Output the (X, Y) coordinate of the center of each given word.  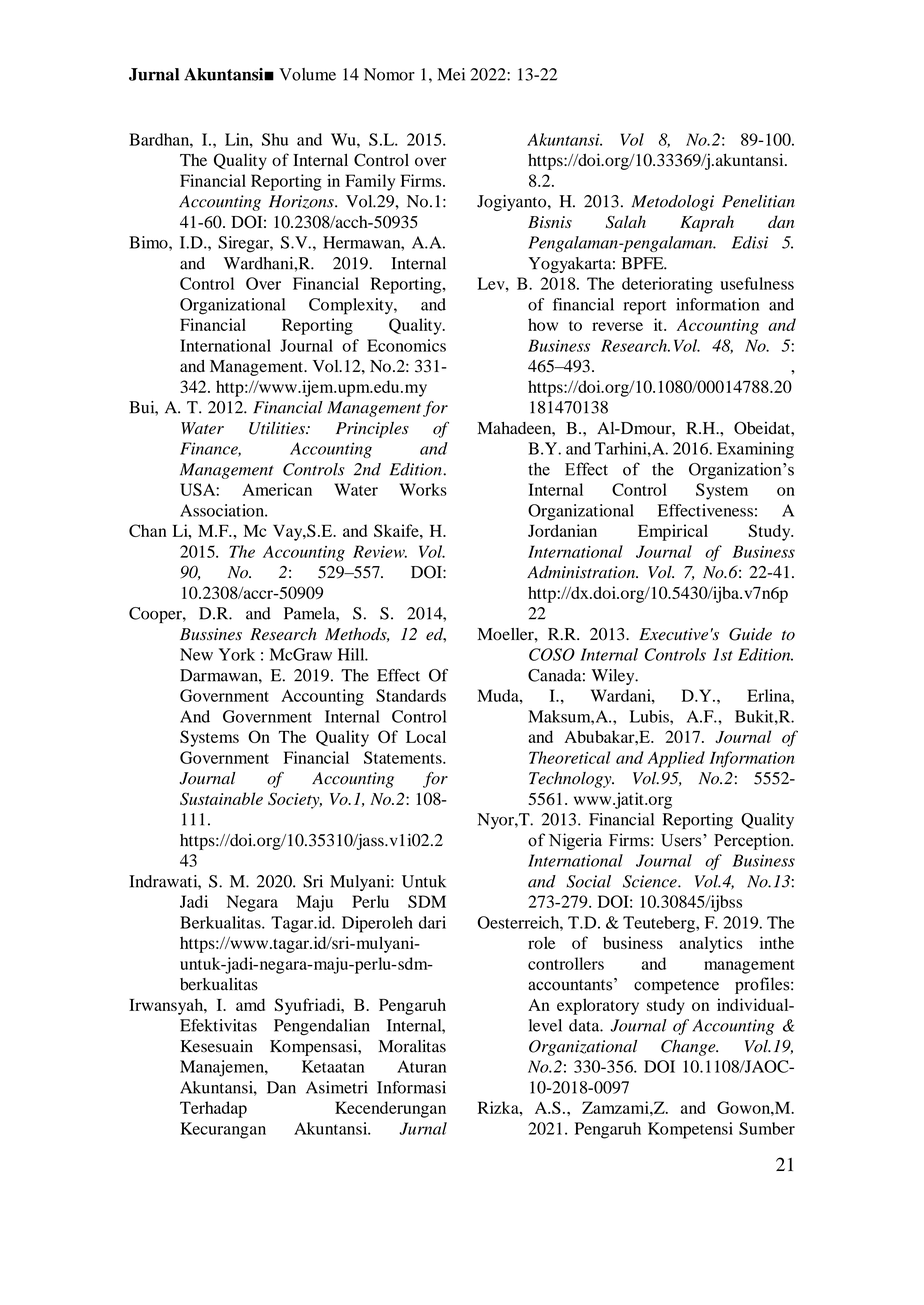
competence (676, 986)
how (543, 324)
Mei (451, 74)
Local (426, 736)
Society (295, 800)
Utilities (278, 428)
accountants (571, 984)
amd (250, 1004)
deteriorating (667, 285)
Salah (626, 222)
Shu (275, 139)
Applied (676, 759)
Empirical (673, 532)
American (277, 489)
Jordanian (562, 530)
